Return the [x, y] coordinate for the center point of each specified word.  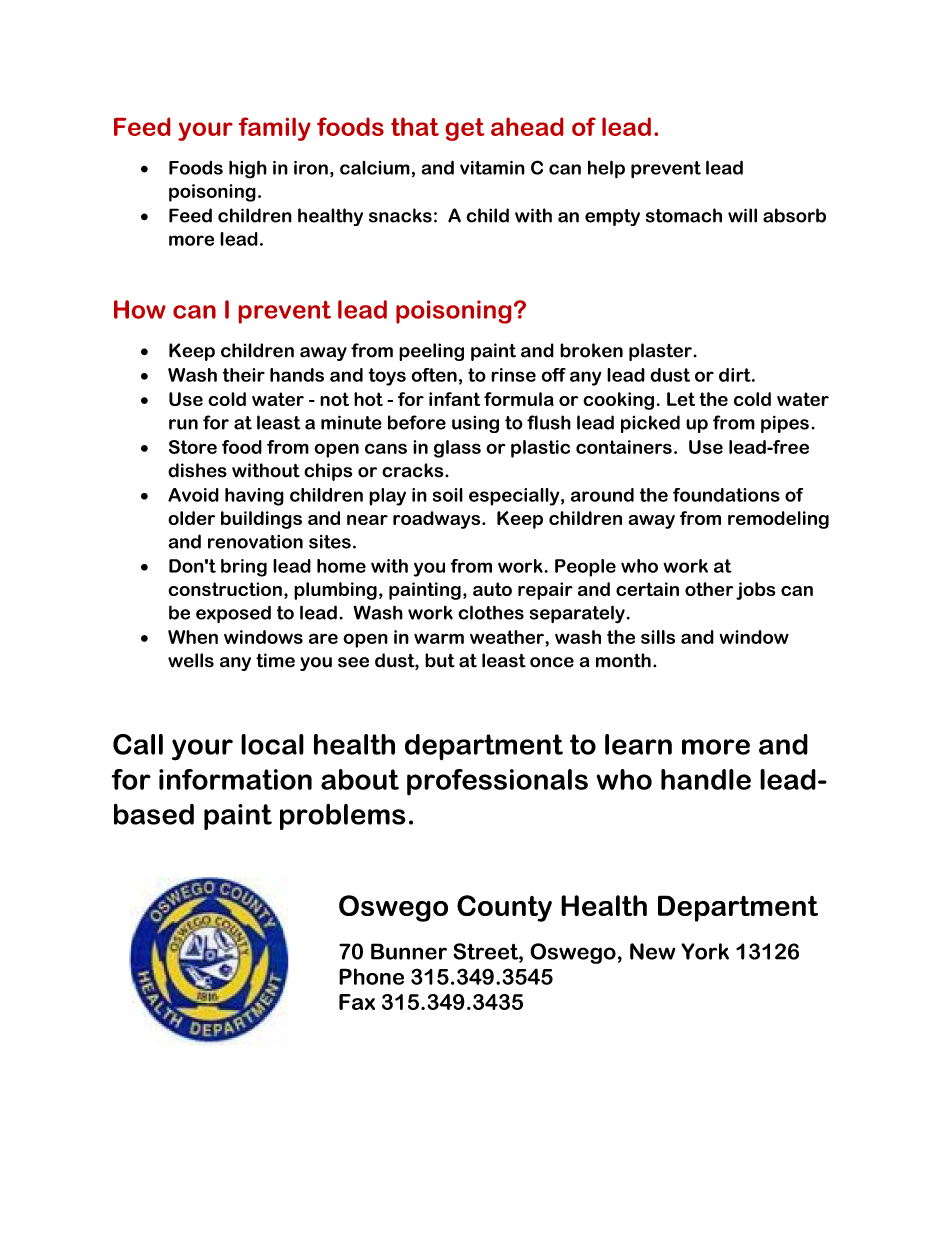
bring [244, 568]
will [742, 215]
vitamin [492, 168]
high [248, 169]
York [705, 951]
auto [492, 589]
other [709, 589]
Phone [371, 976]
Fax [357, 1002]
